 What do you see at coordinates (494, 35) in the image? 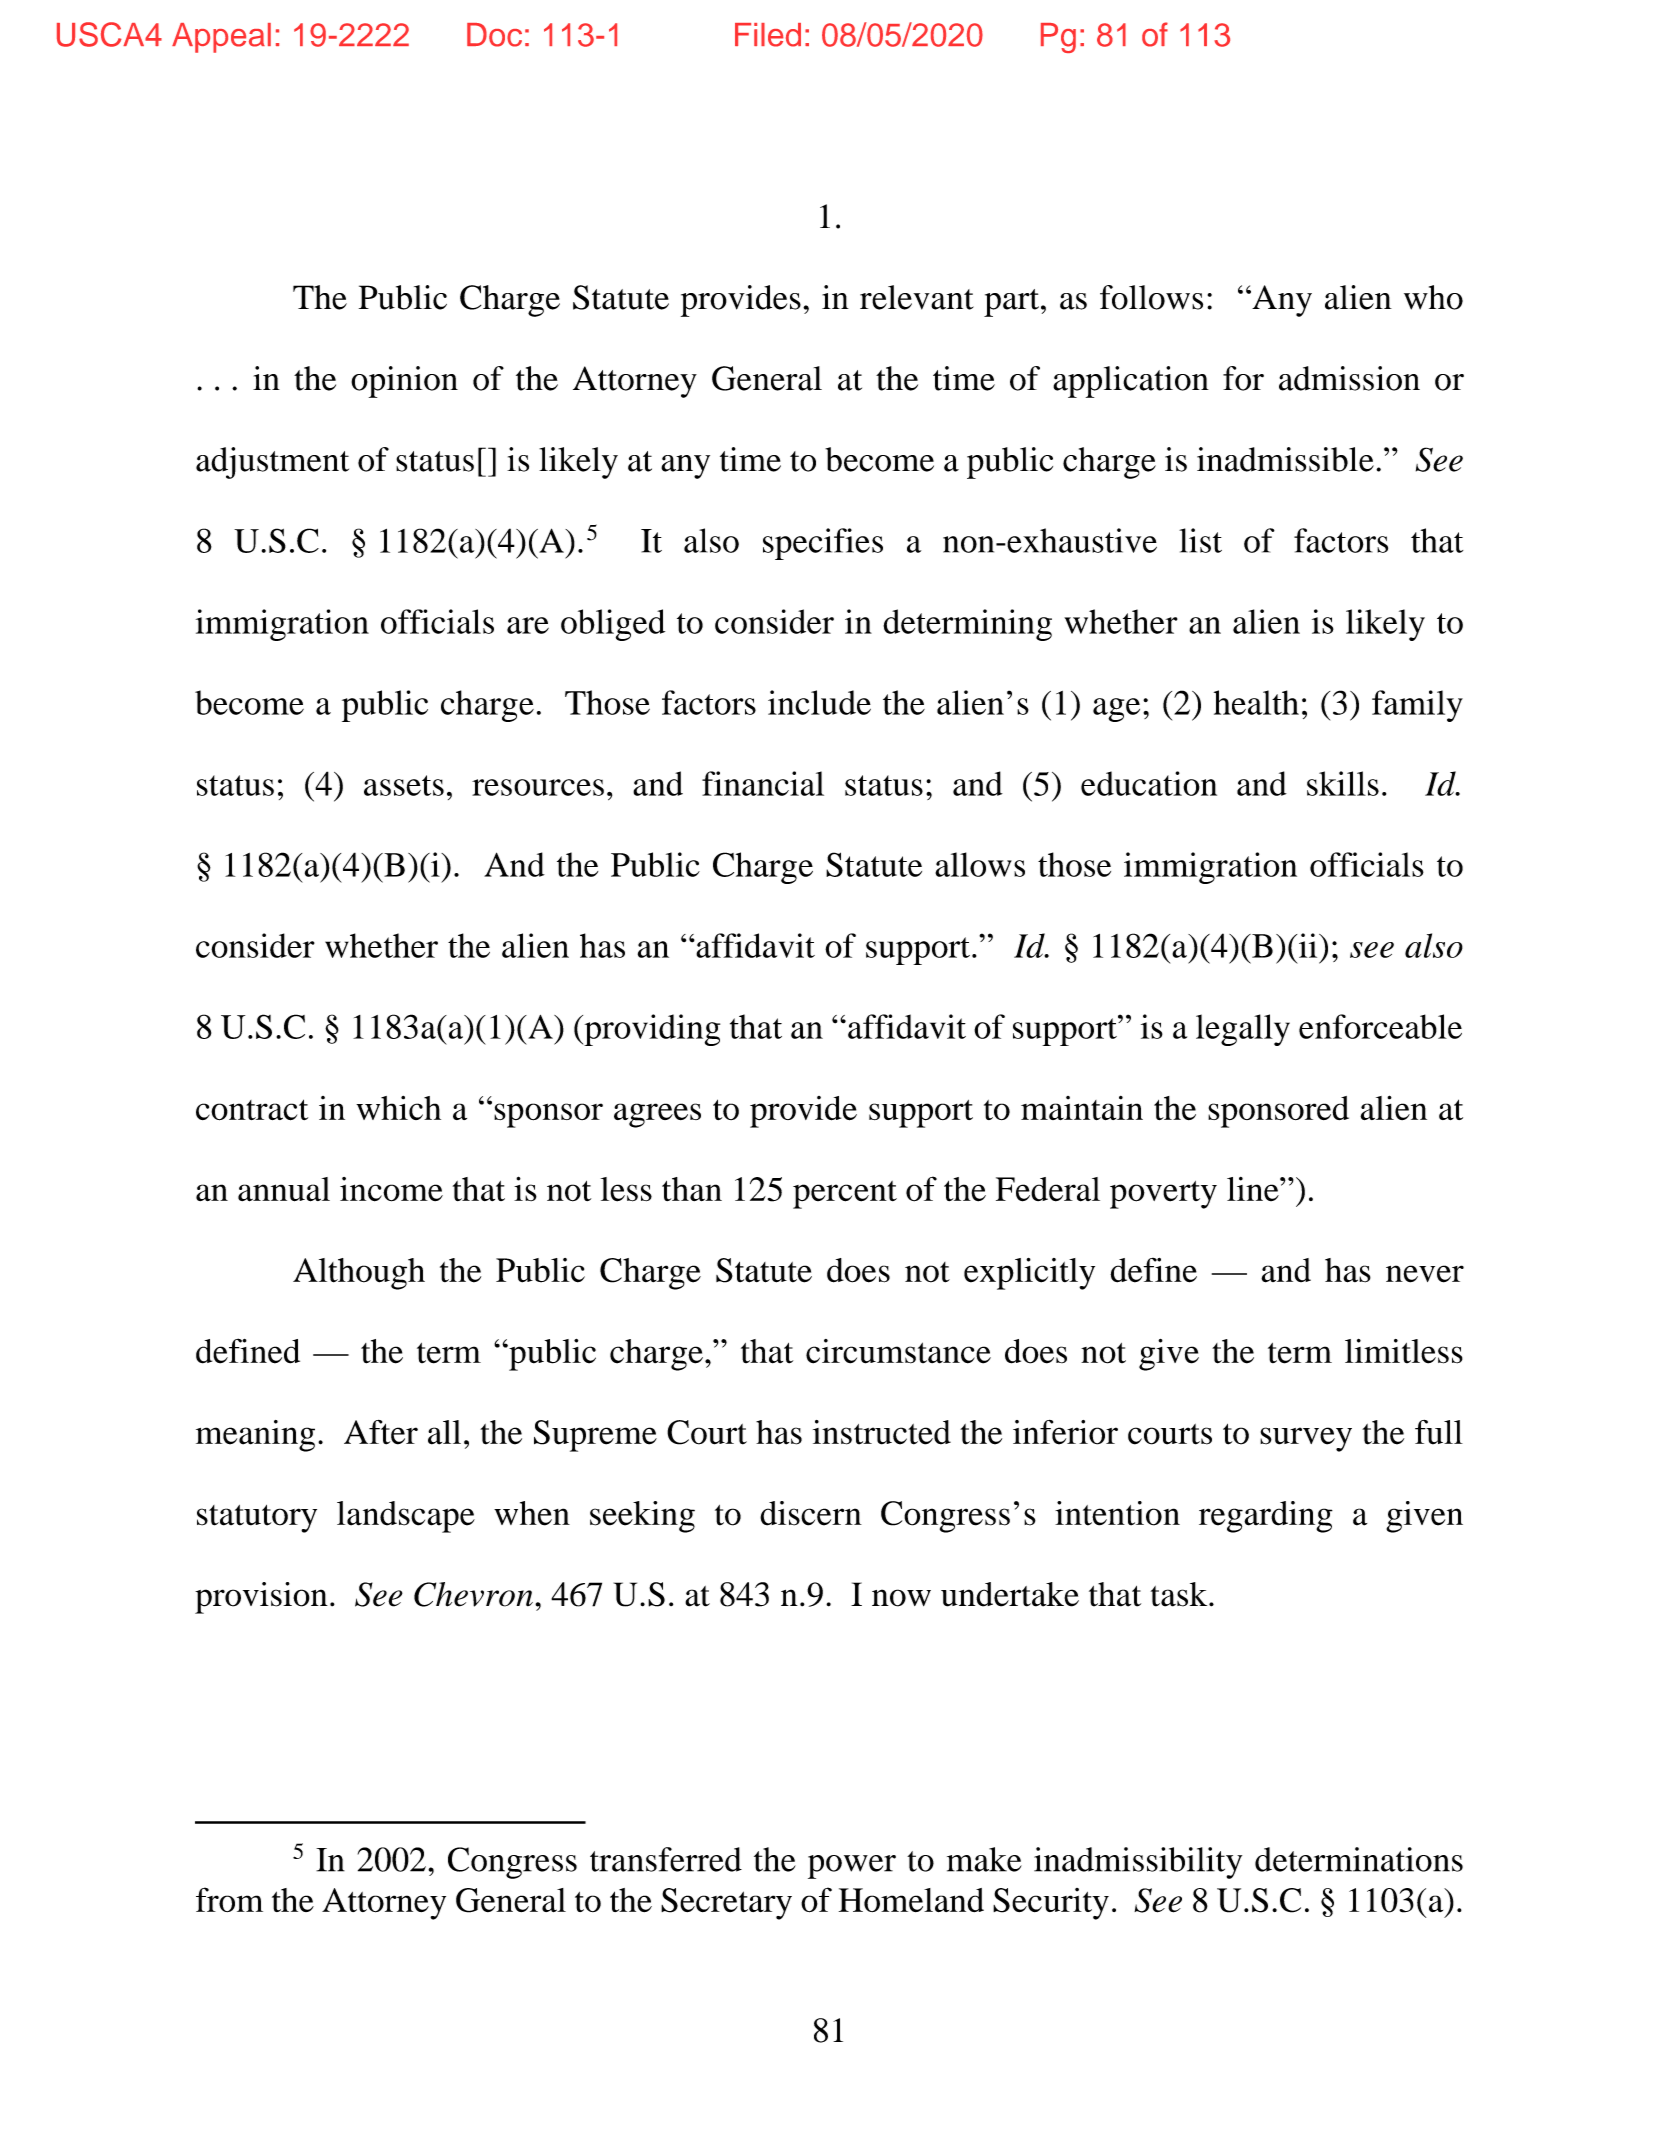
I see `Doc` at bounding box center [494, 35].
